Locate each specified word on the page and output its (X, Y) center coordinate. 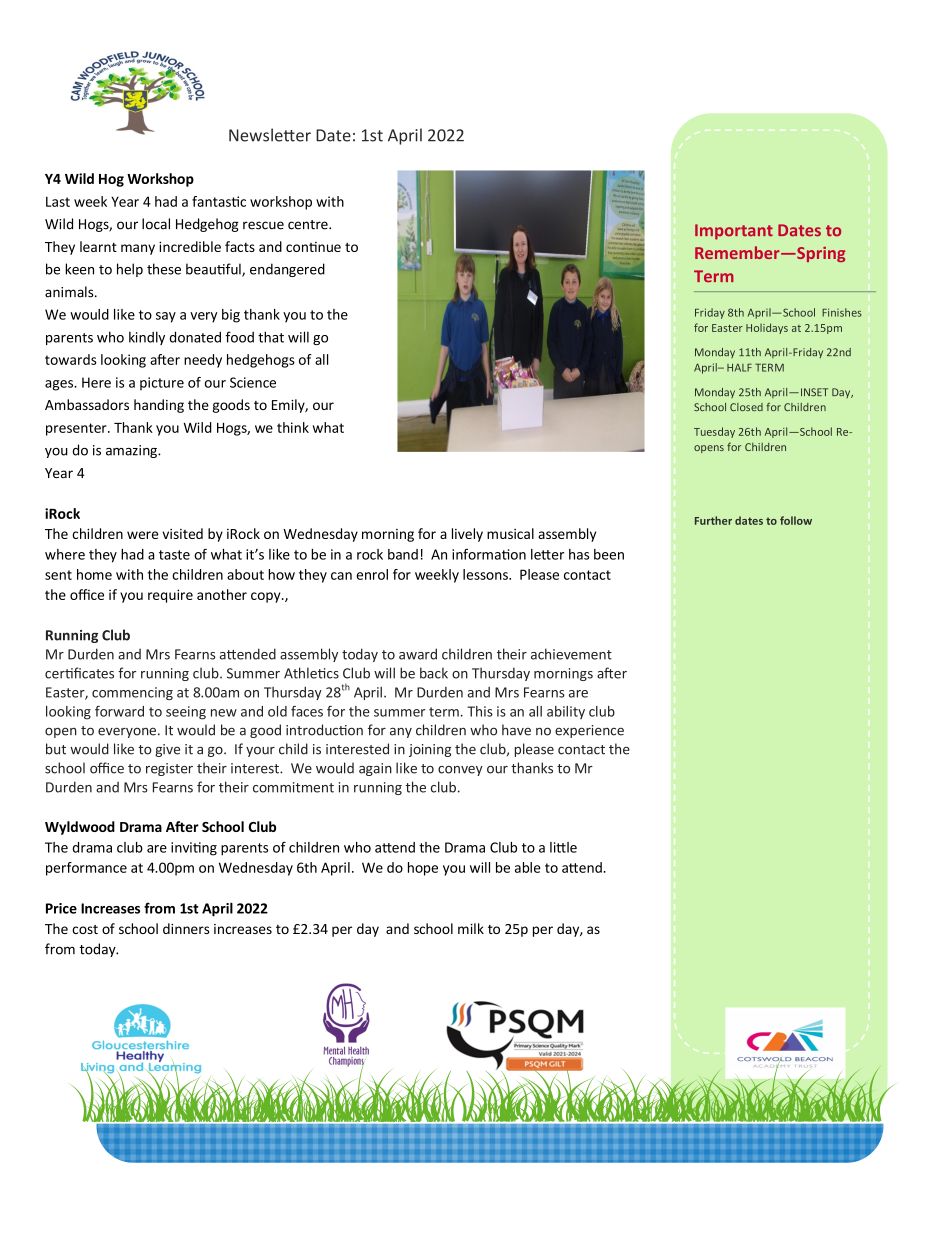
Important (734, 232)
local (156, 224)
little (563, 847)
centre (309, 225)
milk (471, 928)
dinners (186, 928)
